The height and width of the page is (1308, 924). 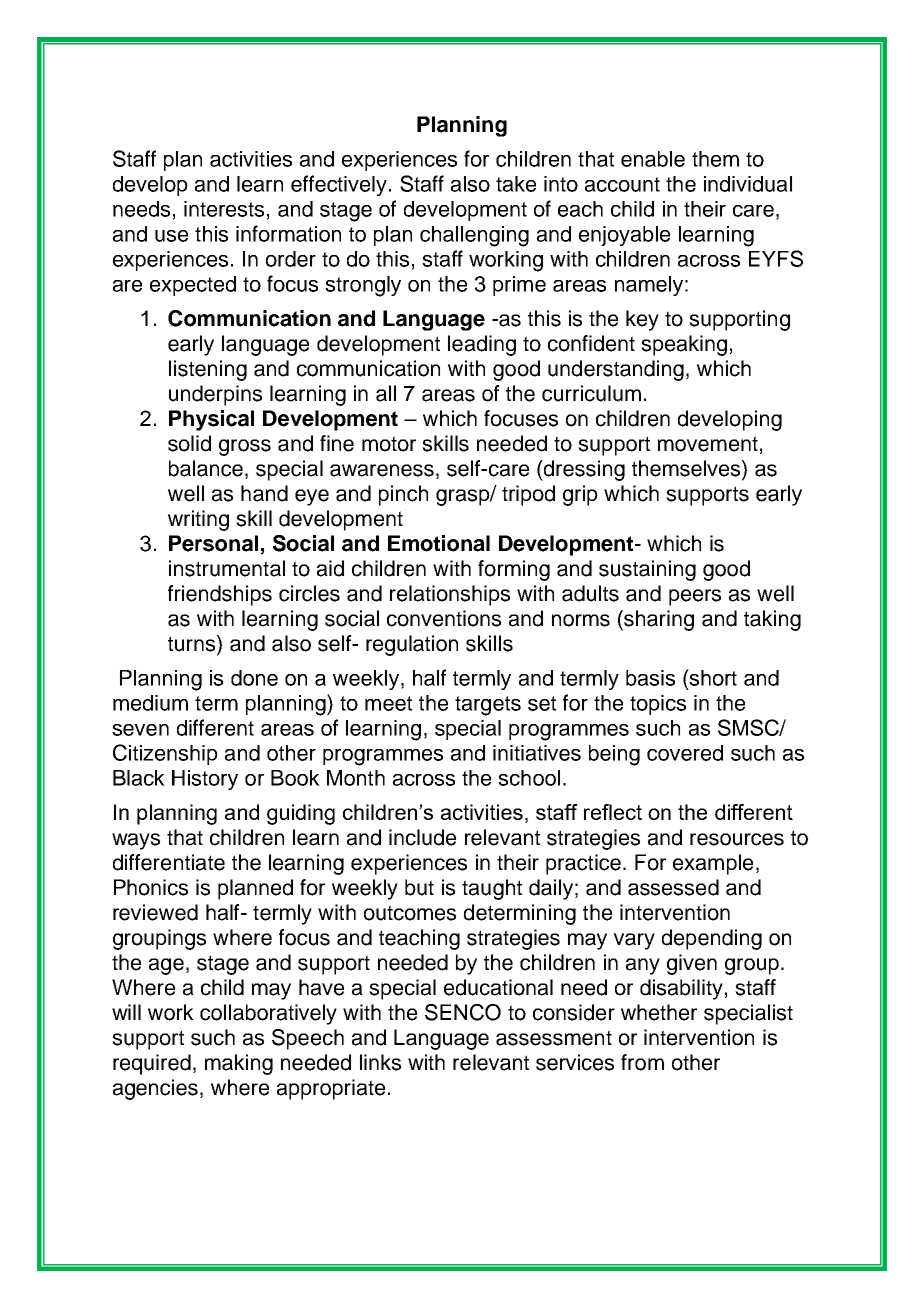 I want to click on individual, so click(x=748, y=184).
